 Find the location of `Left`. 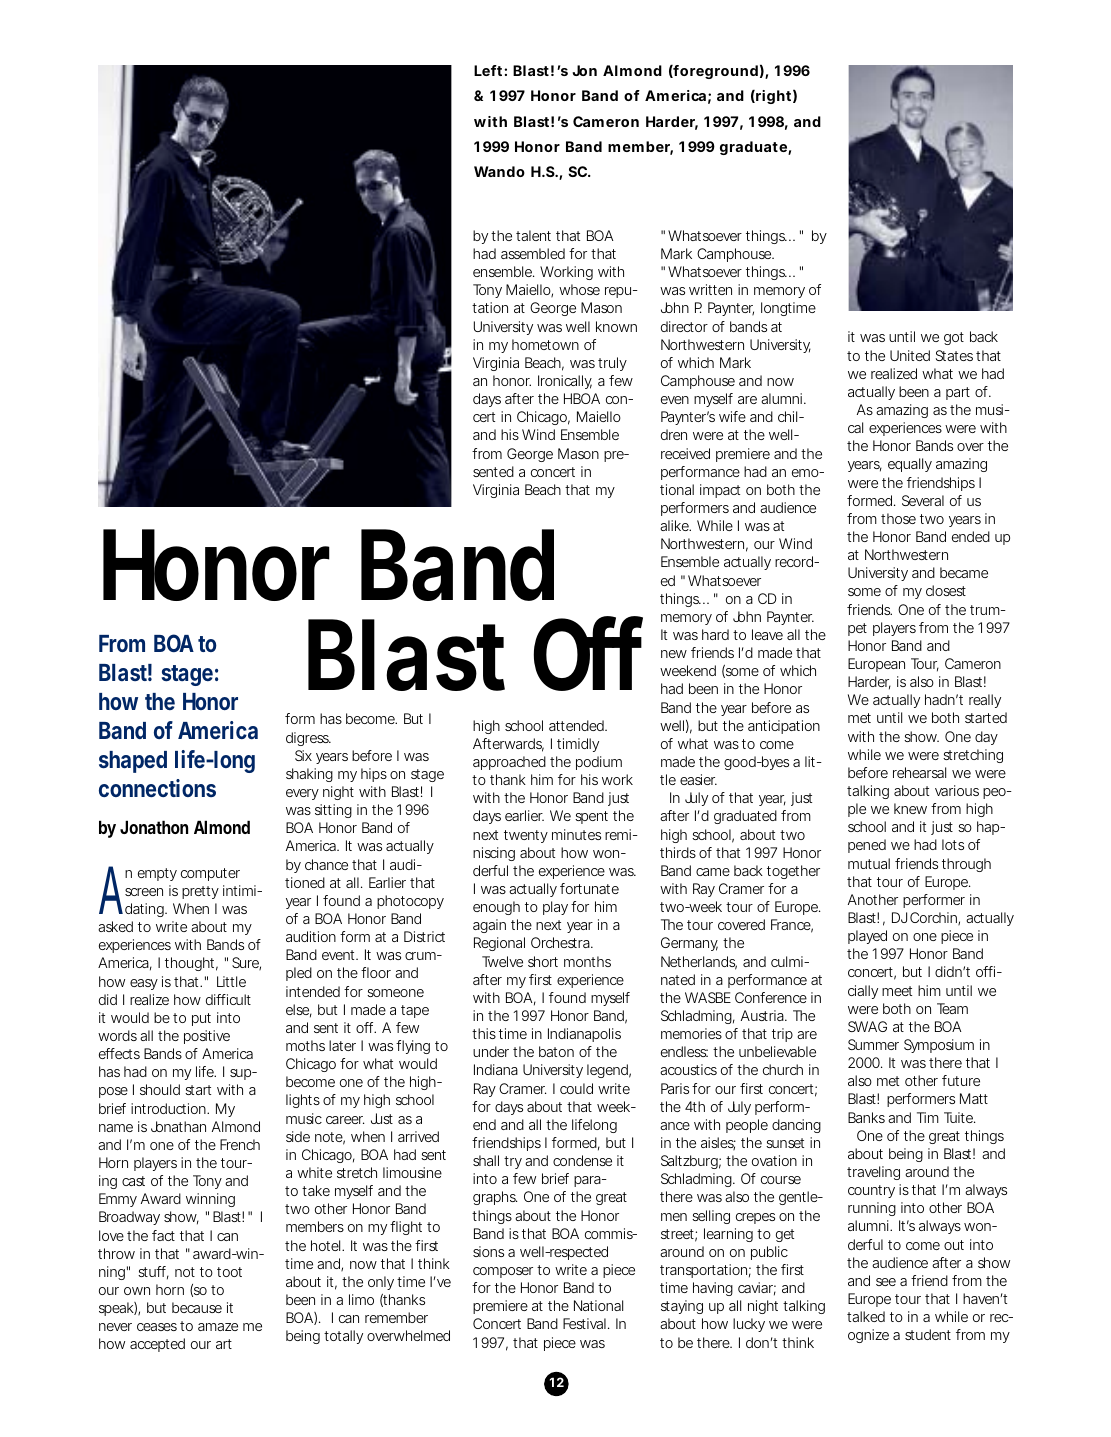

Left is located at coordinates (489, 70).
